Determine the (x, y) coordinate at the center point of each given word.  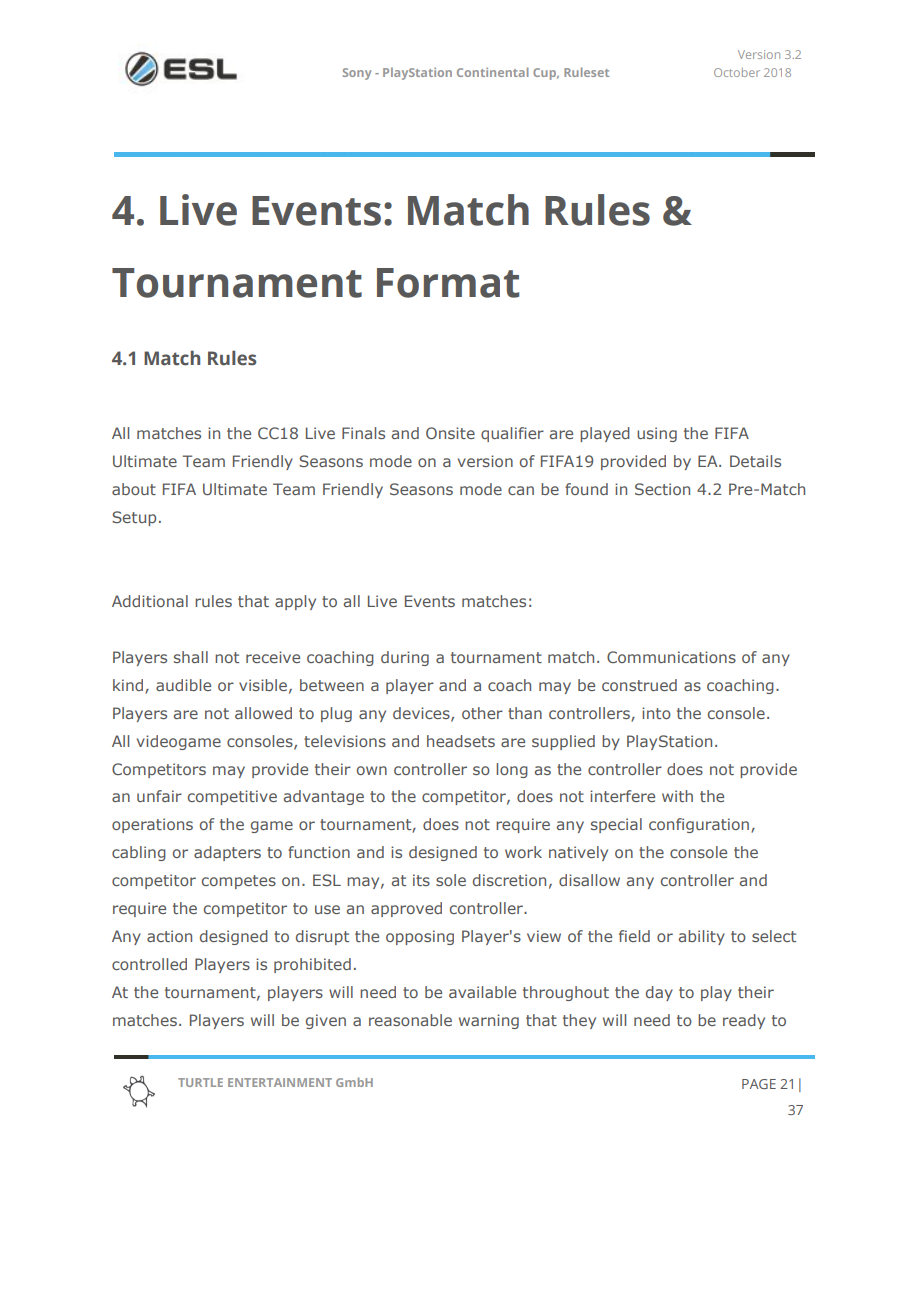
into (656, 713)
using (657, 434)
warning (489, 1021)
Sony (357, 74)
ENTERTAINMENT (280, 1082)
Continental (493, 72)
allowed (263, 713)
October (737, 72)
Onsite (450, 433)
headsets (461, 741)
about (134, 489)
